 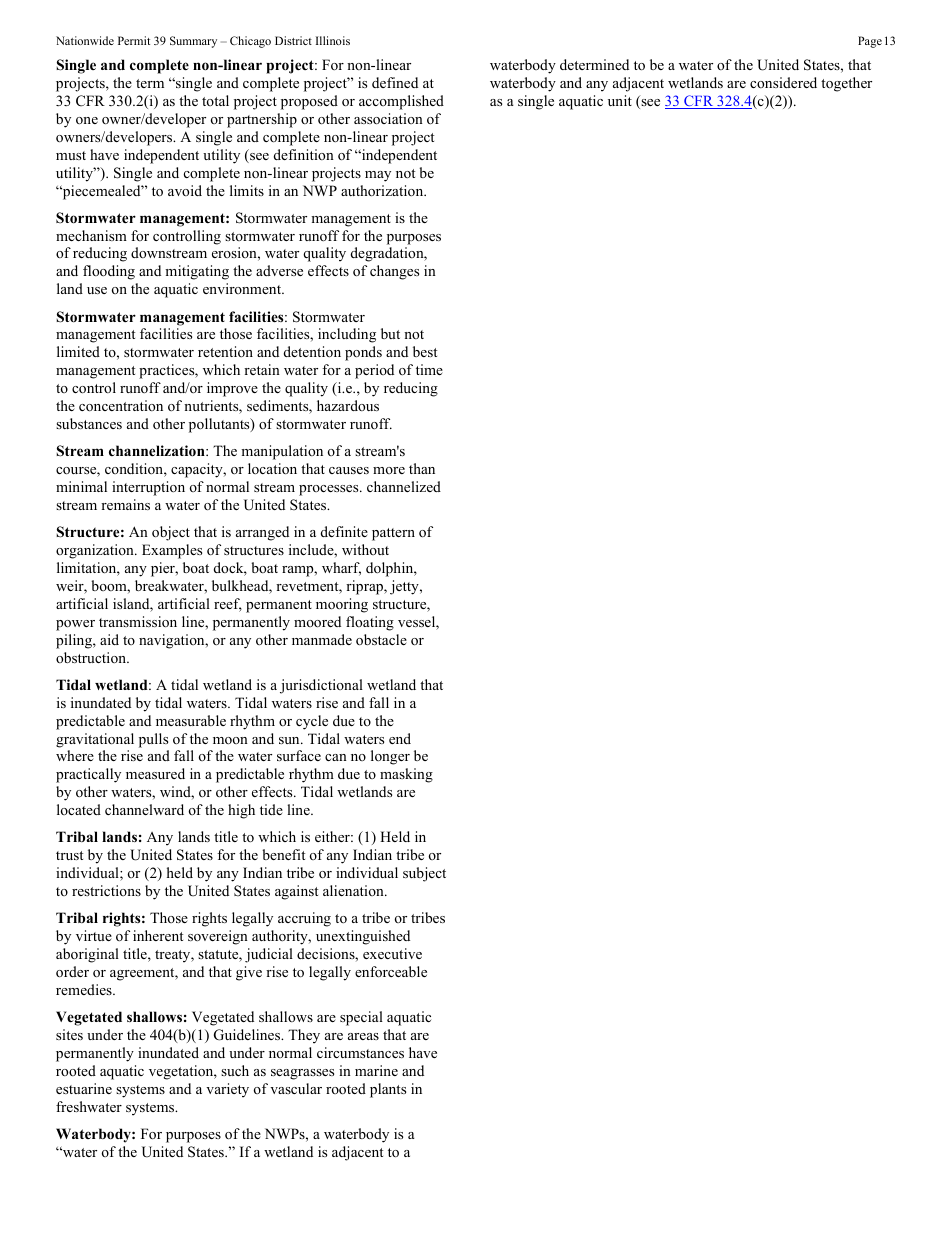 I want to click on considered, so click(x=783, y=82).
